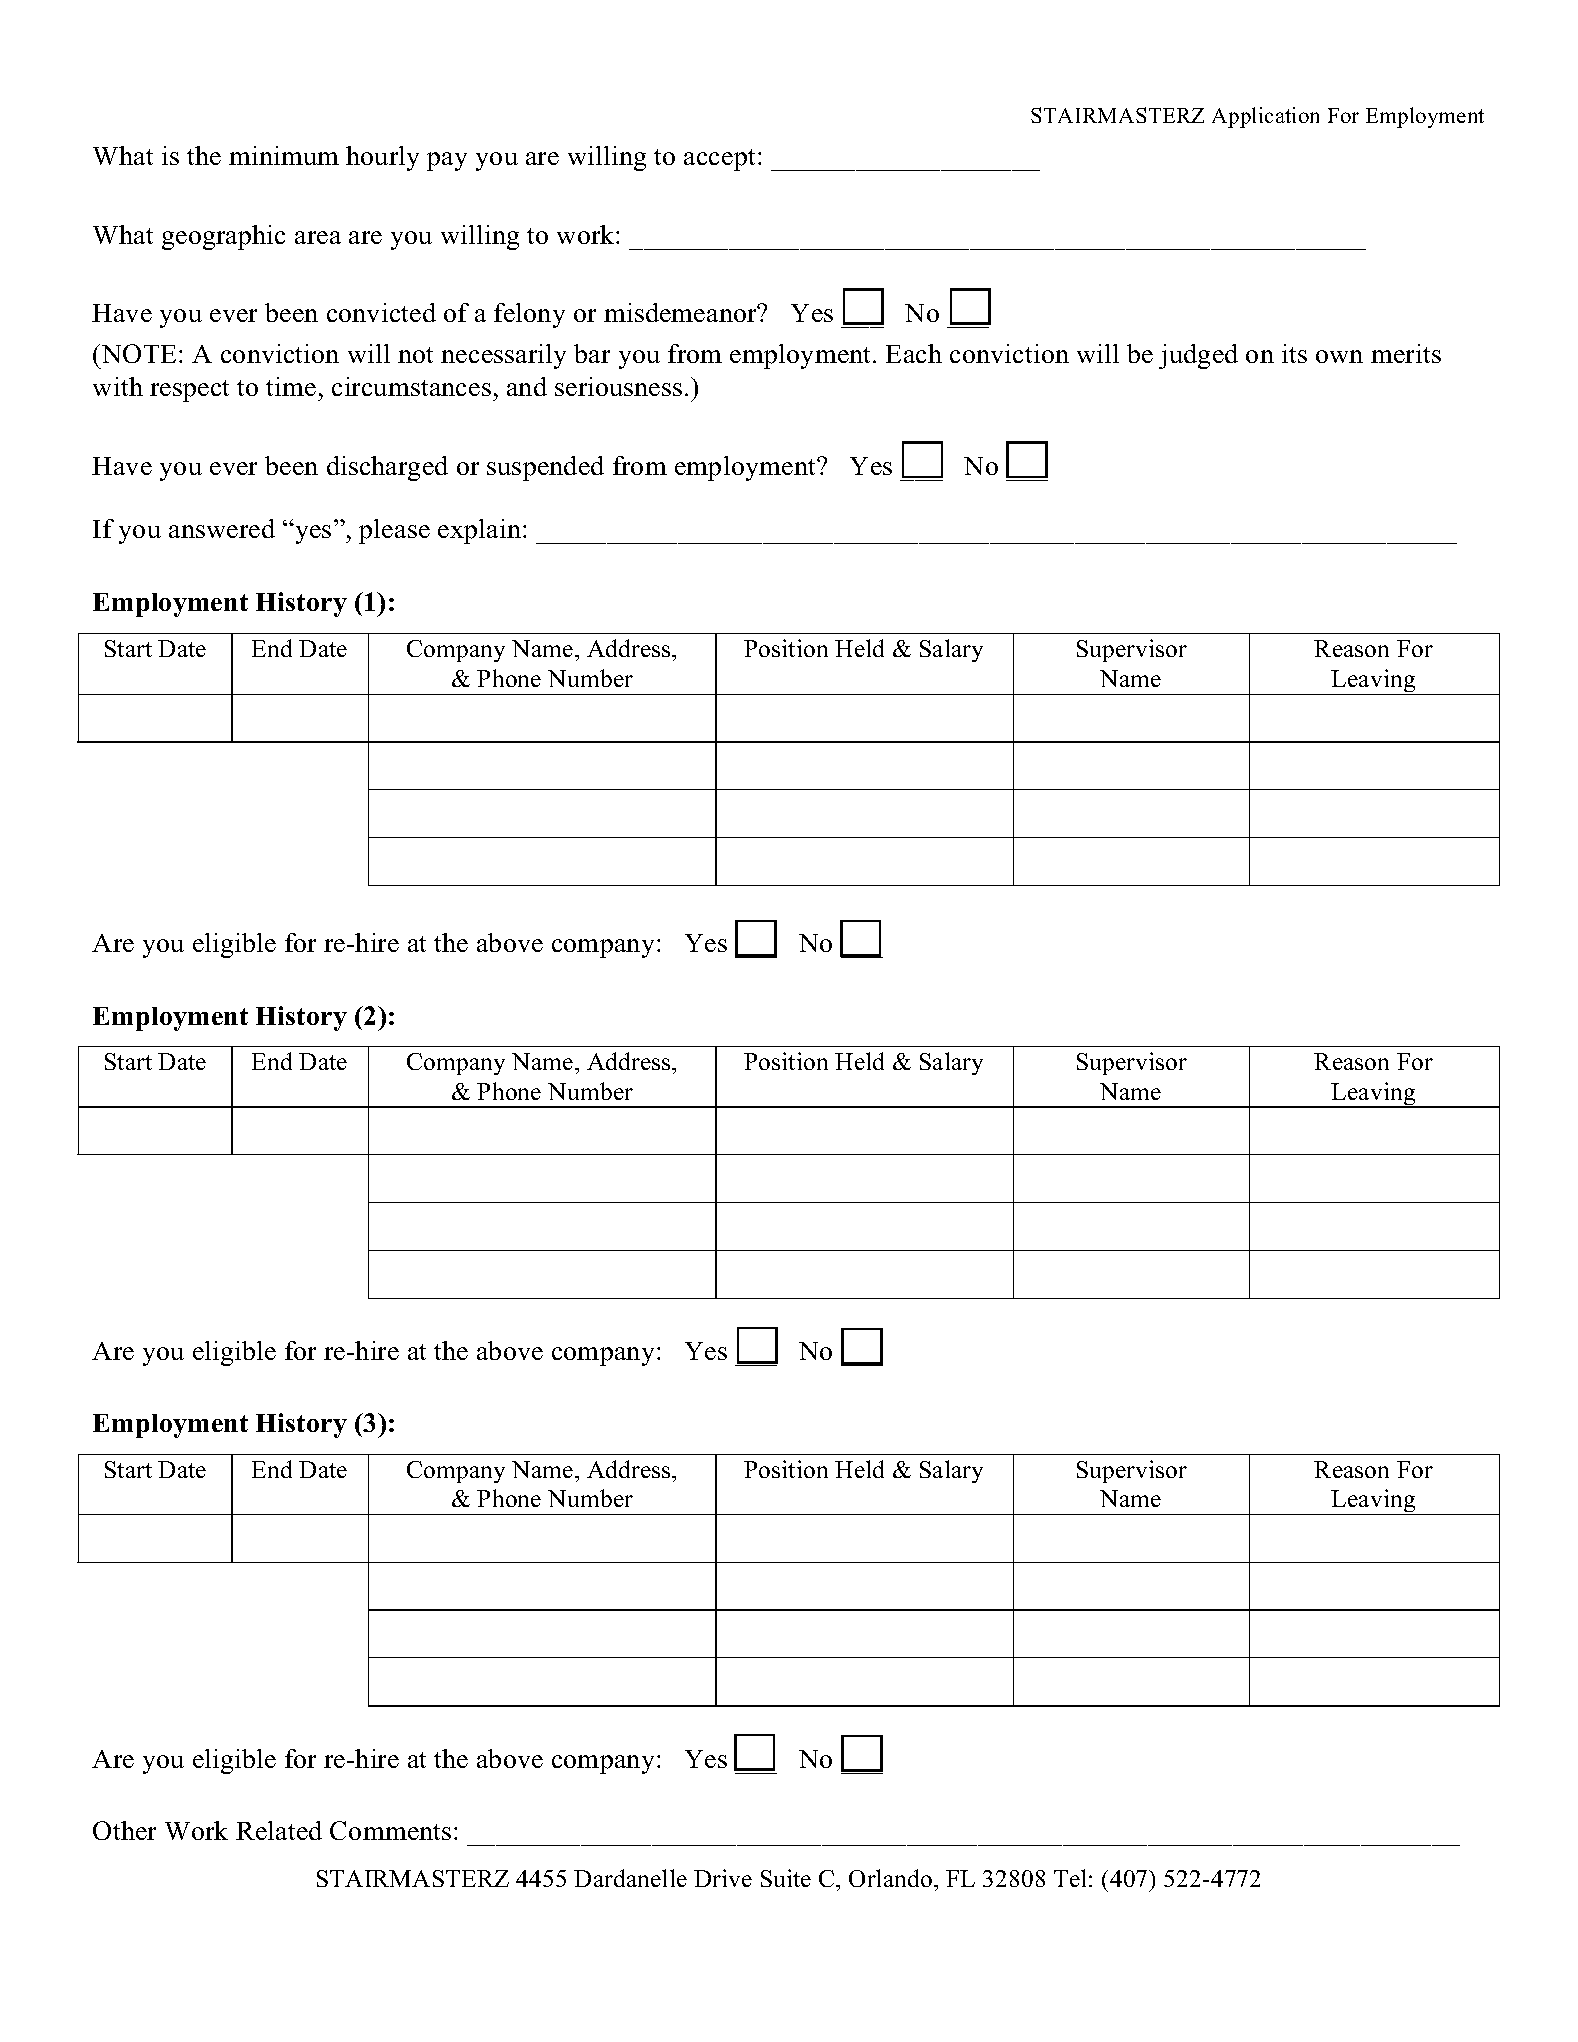 The width and height of the screenshot is (1578, 2042). Describe the element at coordinates (394, 531) in the screenshot. I see `please` at that location.
